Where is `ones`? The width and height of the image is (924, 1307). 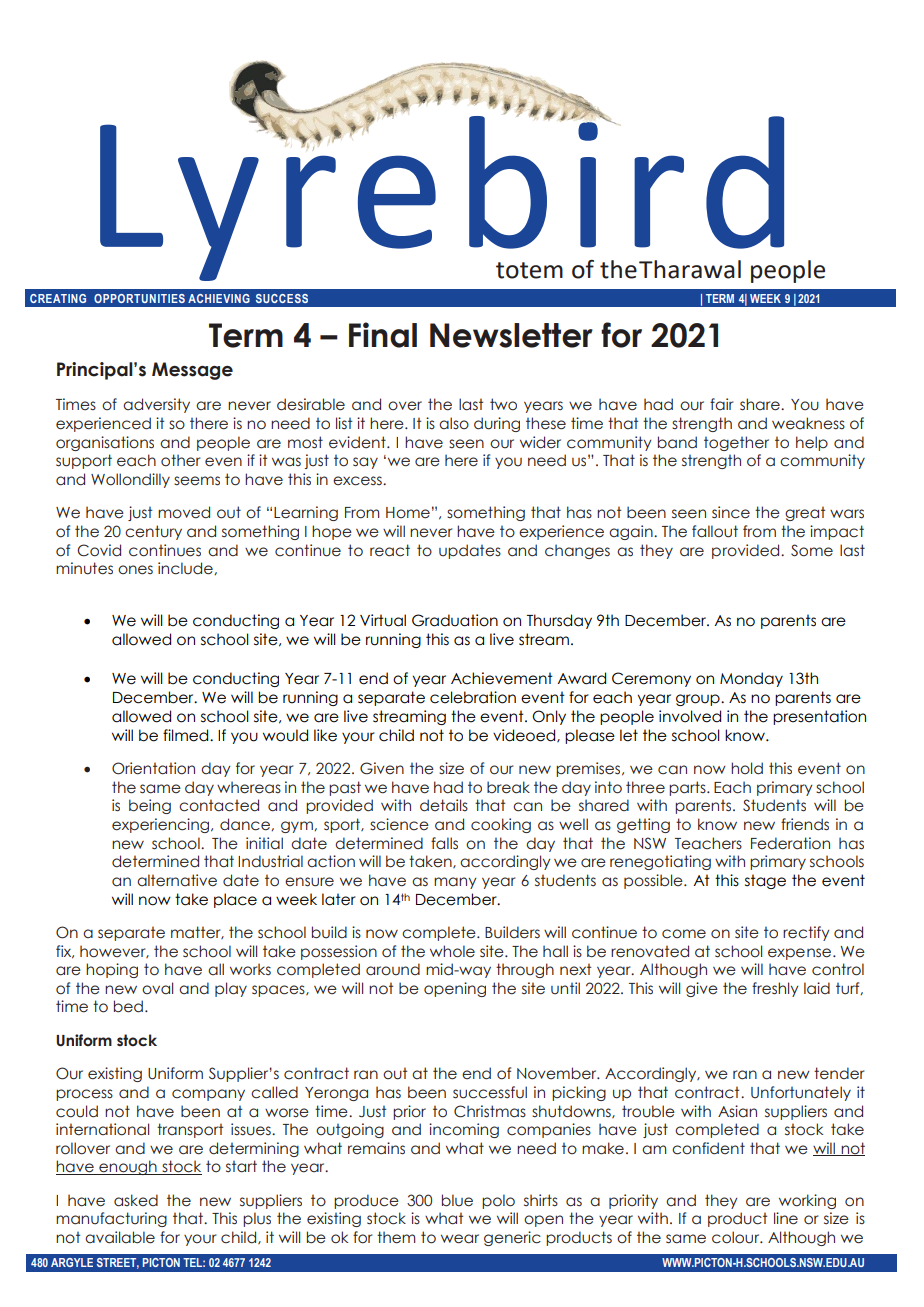 ones is located at coordinates (135, 570).
